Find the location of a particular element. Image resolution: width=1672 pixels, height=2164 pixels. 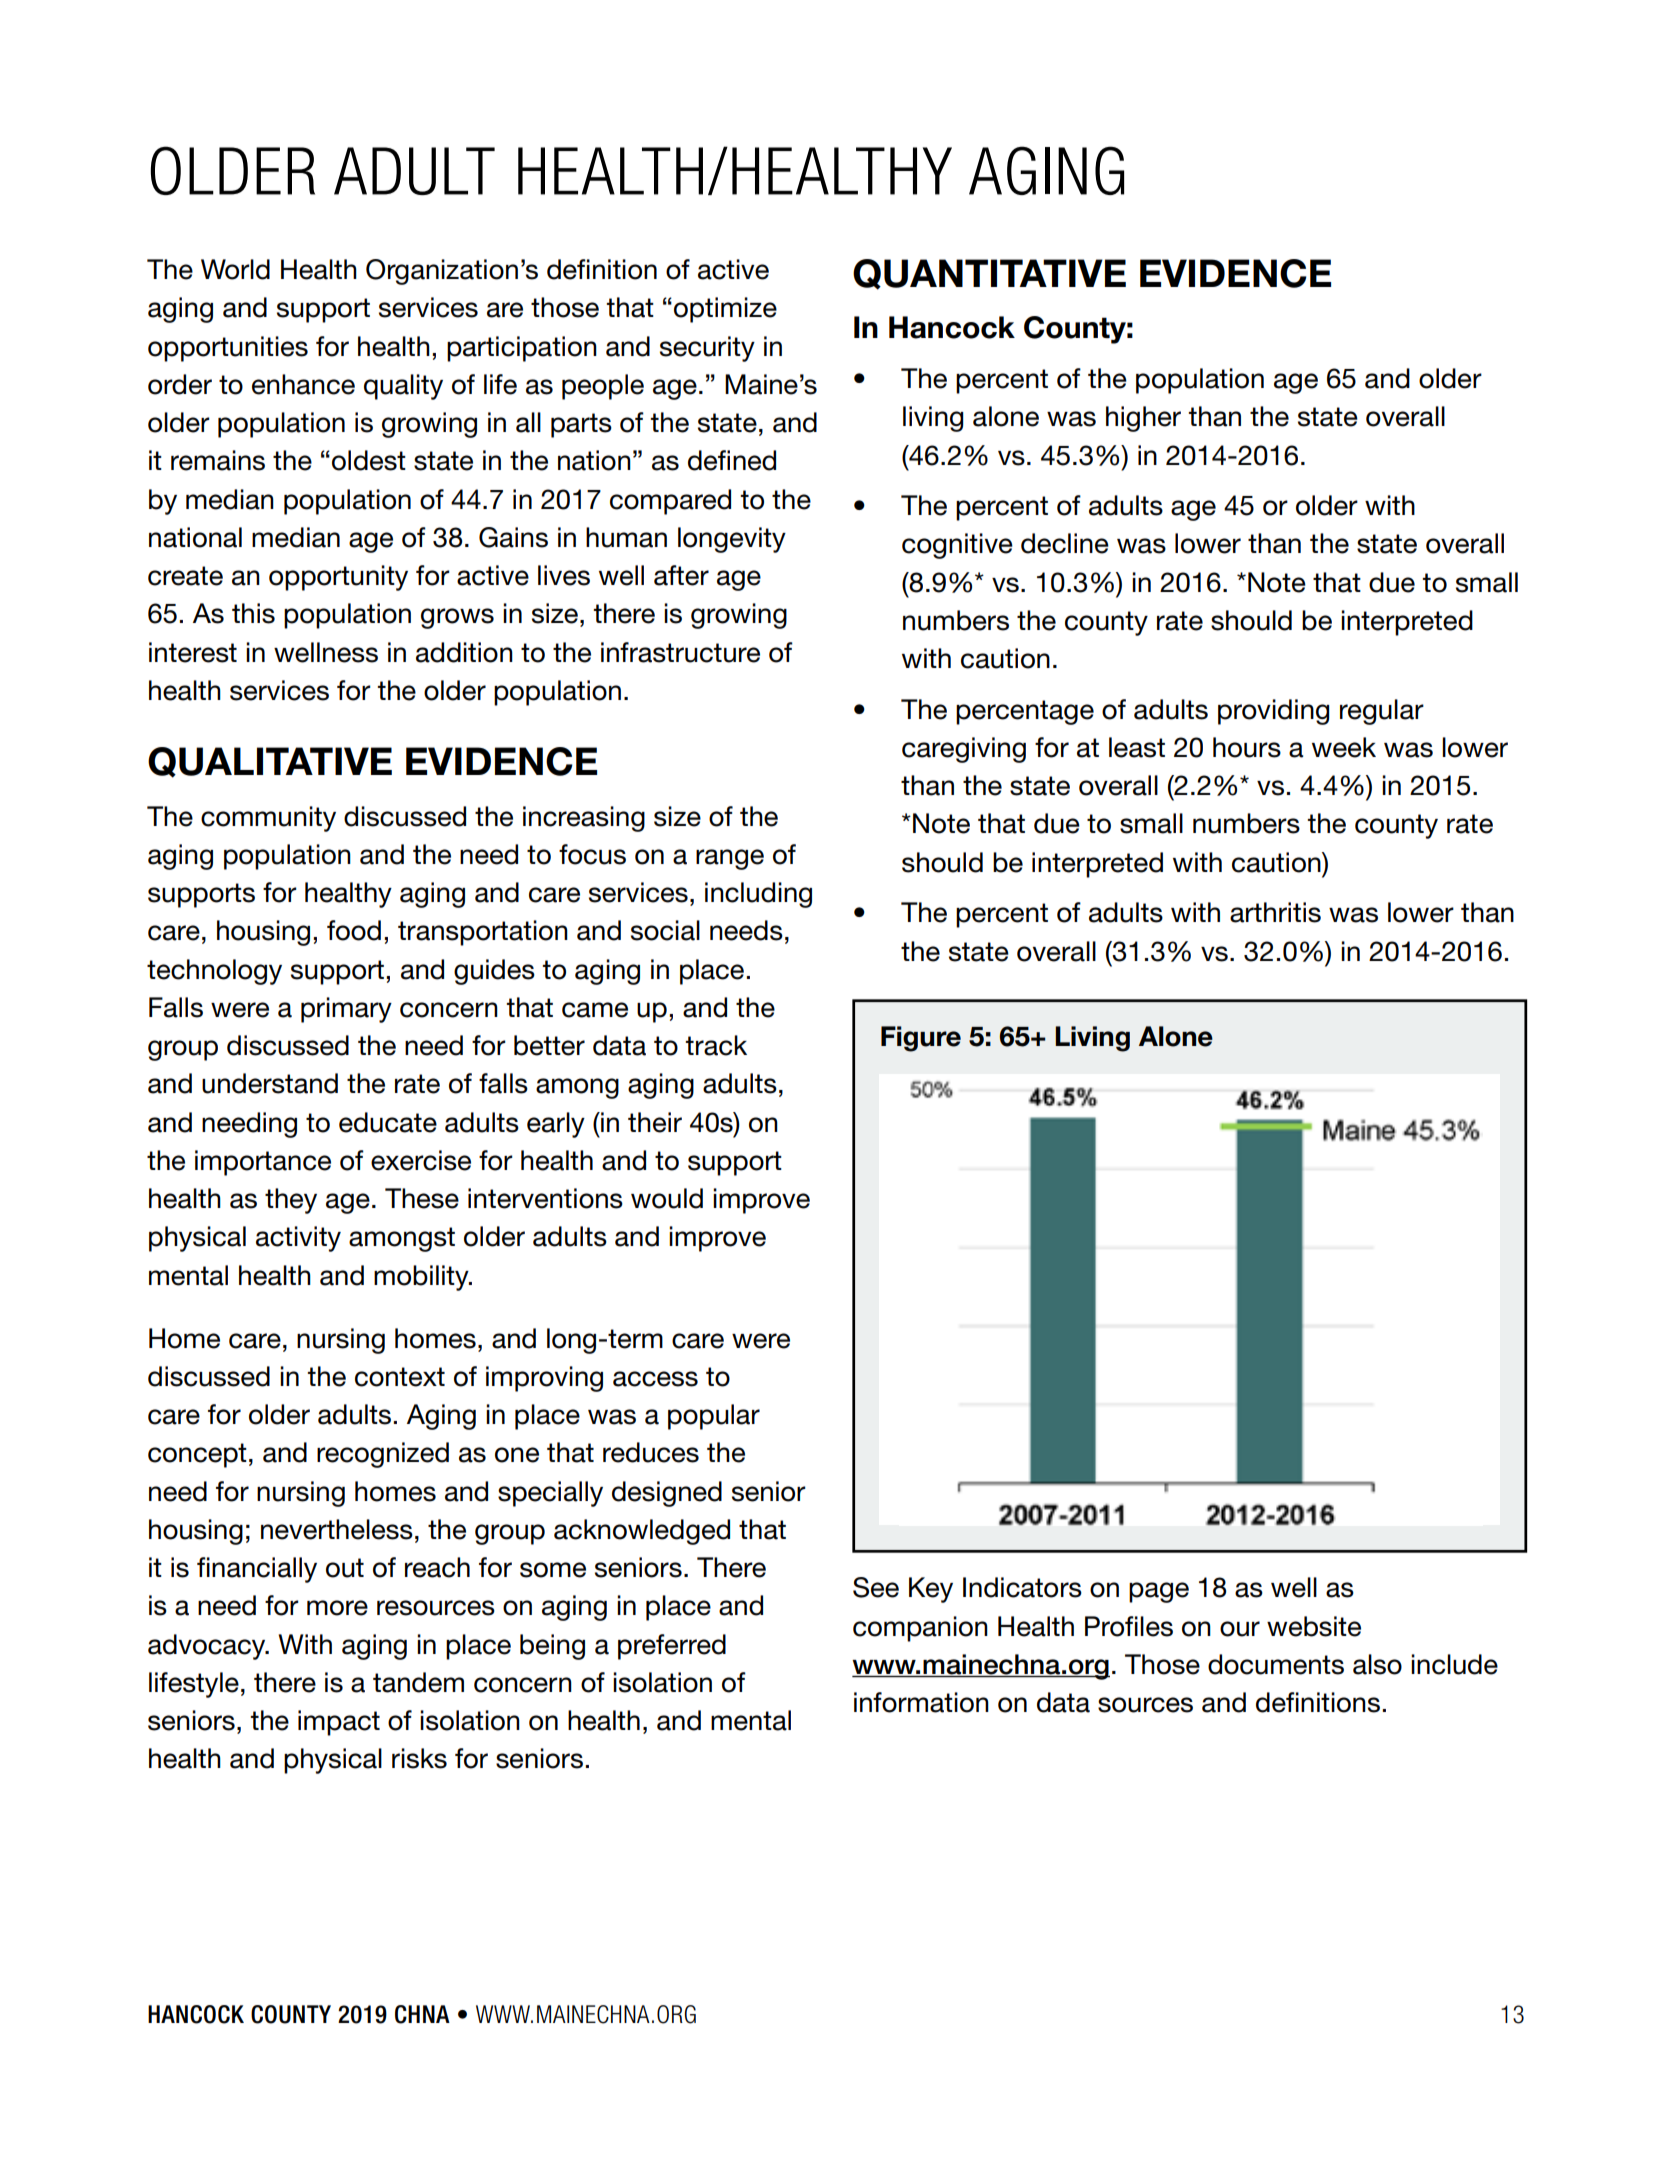

opportunities is located at coordinates (228, 349).
